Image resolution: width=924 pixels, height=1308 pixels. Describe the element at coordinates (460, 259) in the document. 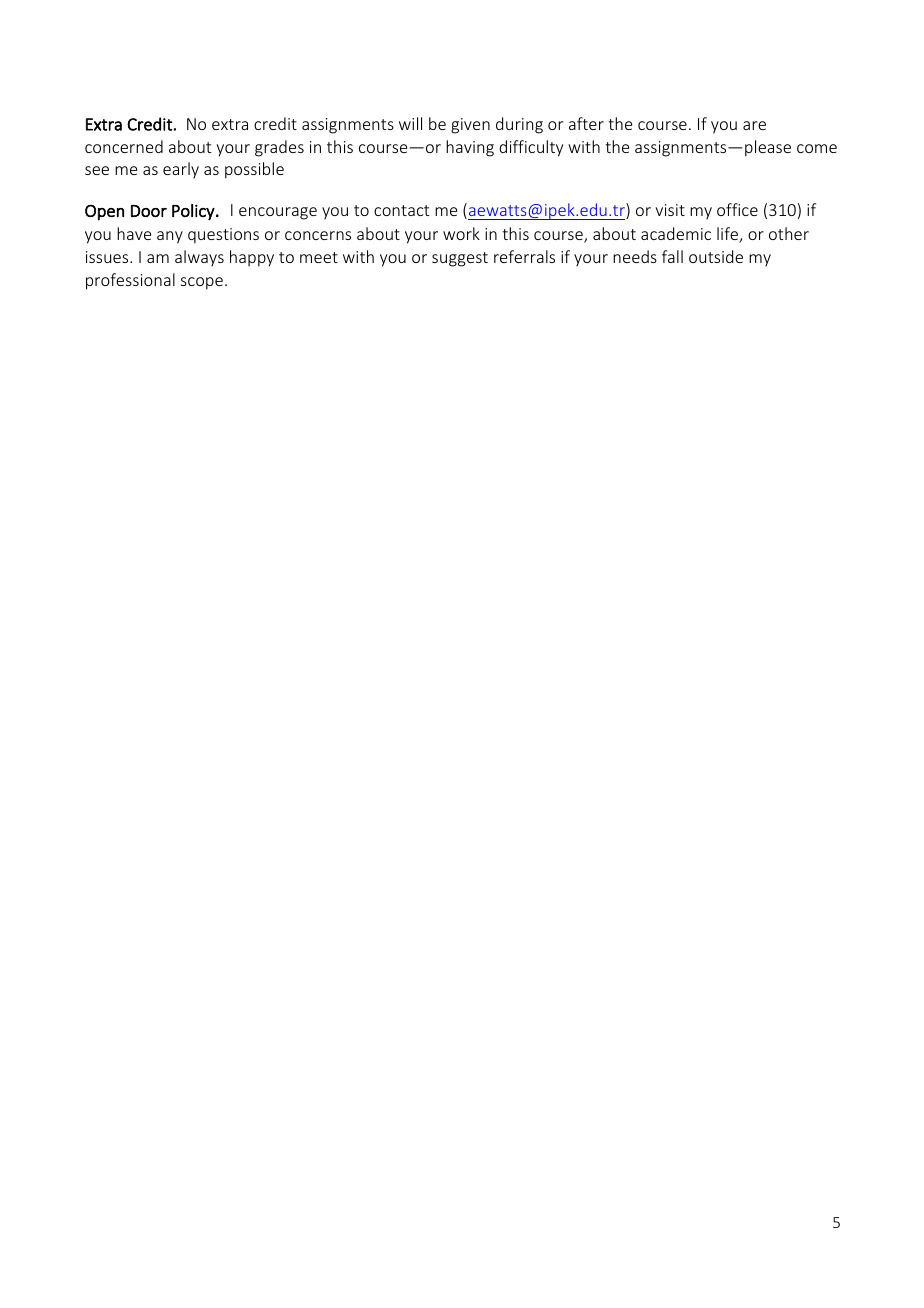

I see `suggest` at that location.
